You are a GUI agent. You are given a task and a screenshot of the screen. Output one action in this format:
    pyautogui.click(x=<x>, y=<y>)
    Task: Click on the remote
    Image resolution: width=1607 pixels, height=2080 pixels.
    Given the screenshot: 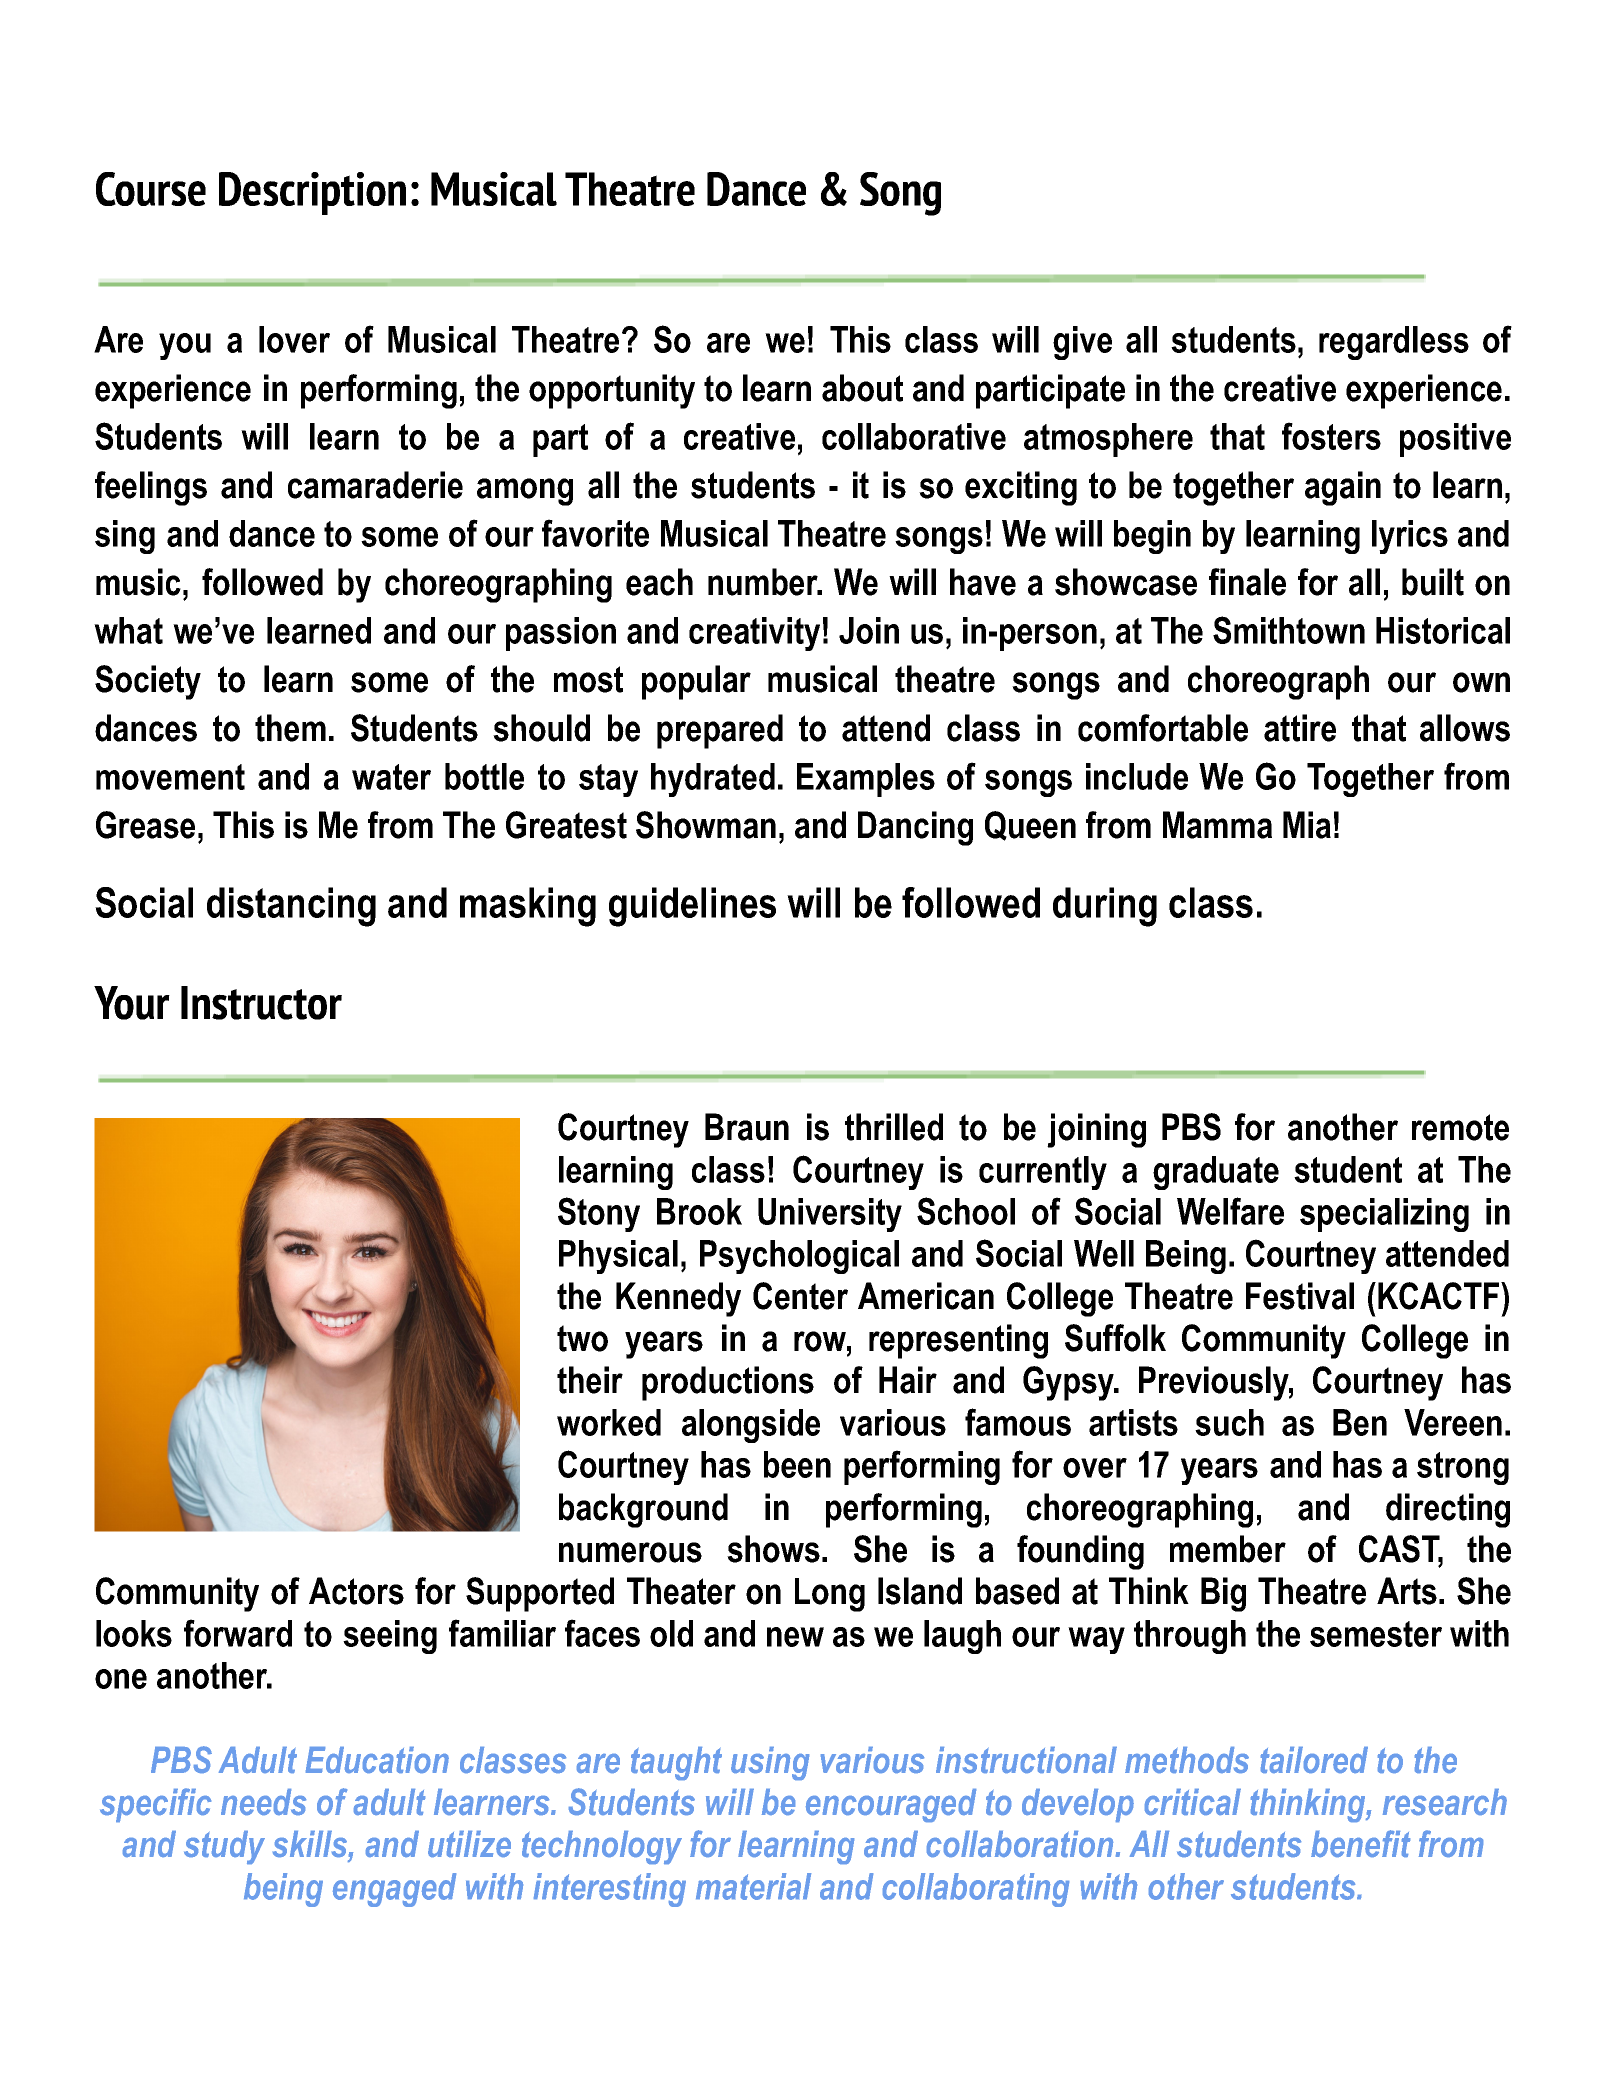 What is the action you would take?
    pyautogui.click(x=1460, y=1127)
